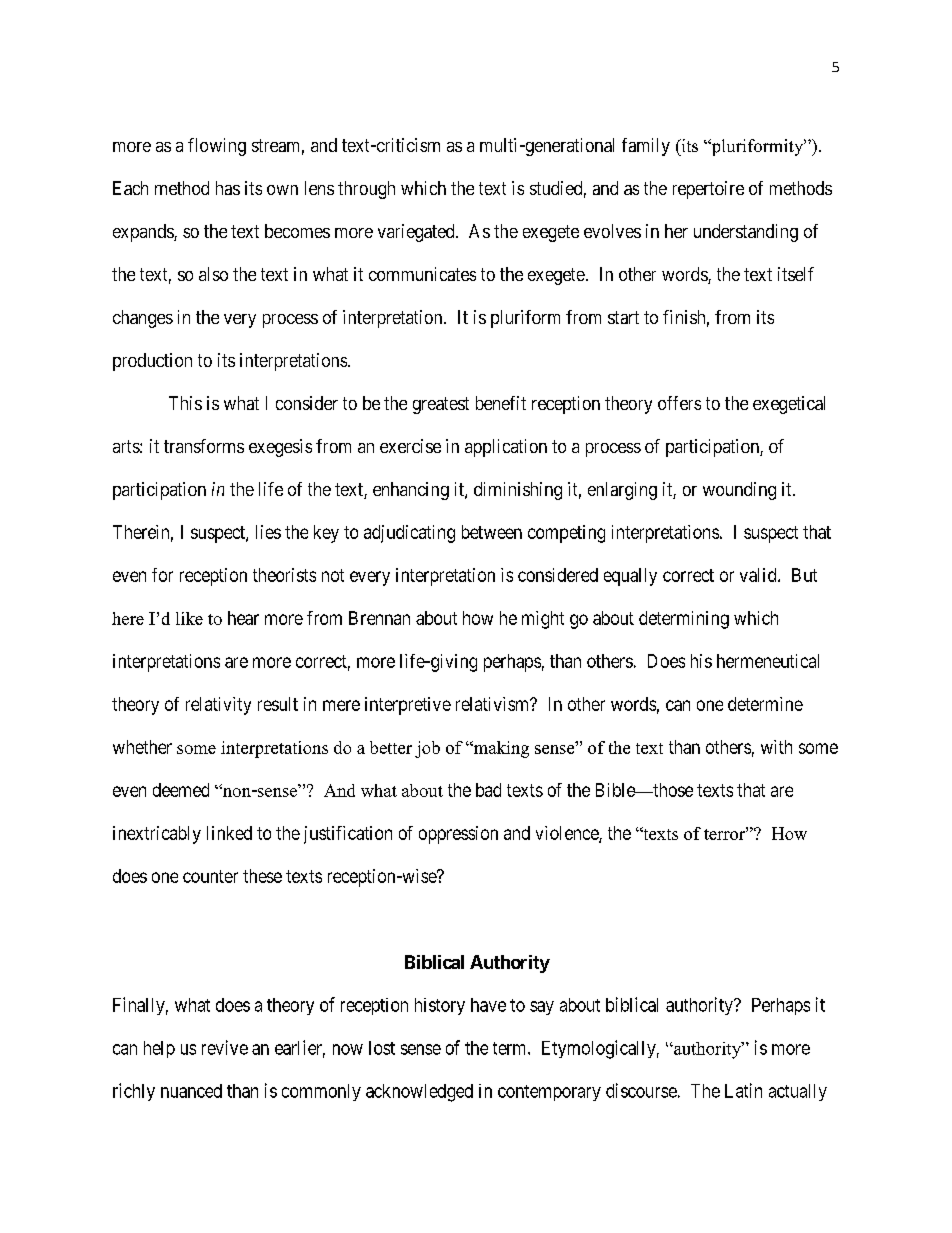 The height and width of the screenshot is (1233, 952). What do you see at coordinates (417, 233) in the screenshot?
I see `variegated` at bounding box center [417, 233].
